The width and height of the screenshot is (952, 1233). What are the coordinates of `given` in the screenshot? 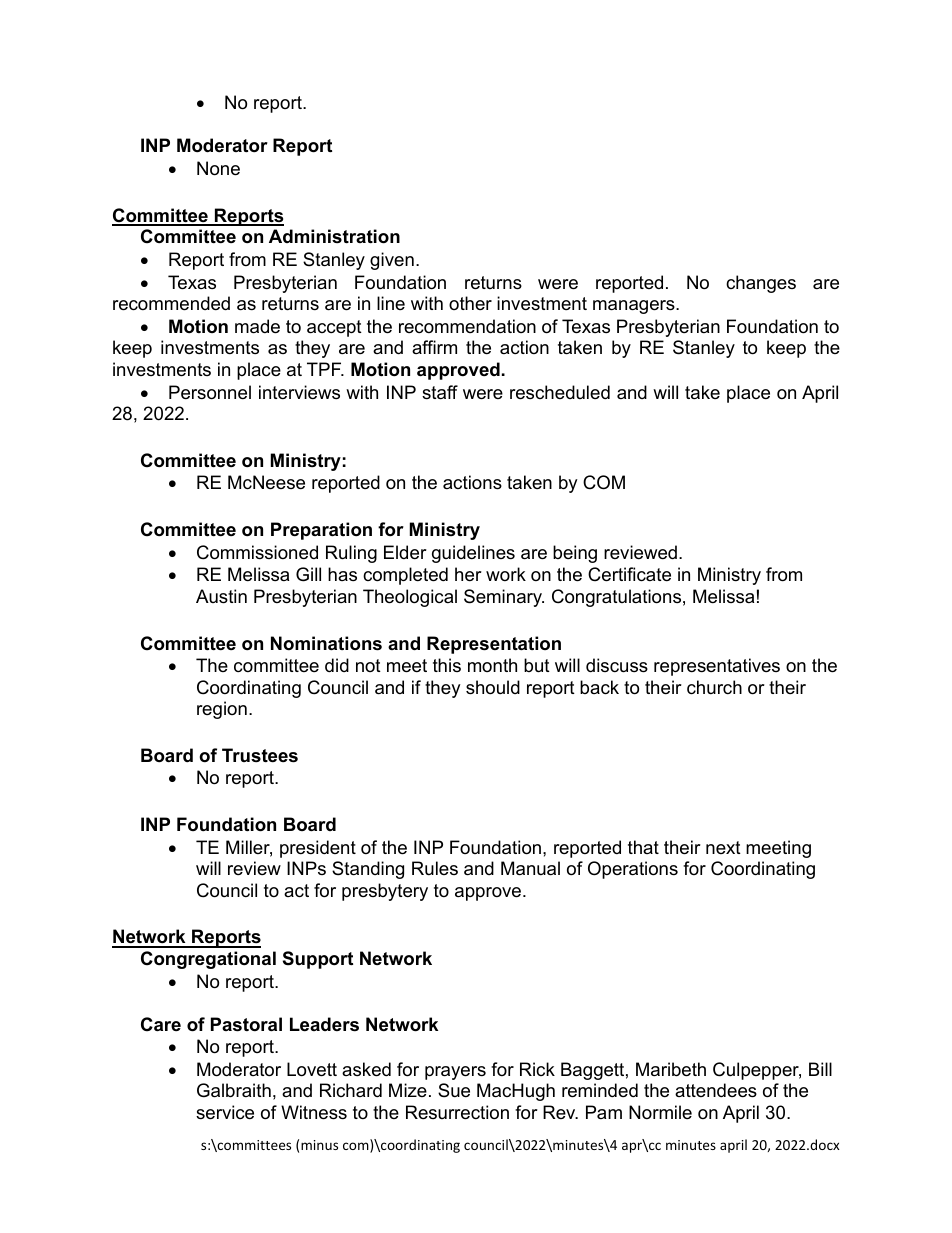 It's located at (392, 261).
